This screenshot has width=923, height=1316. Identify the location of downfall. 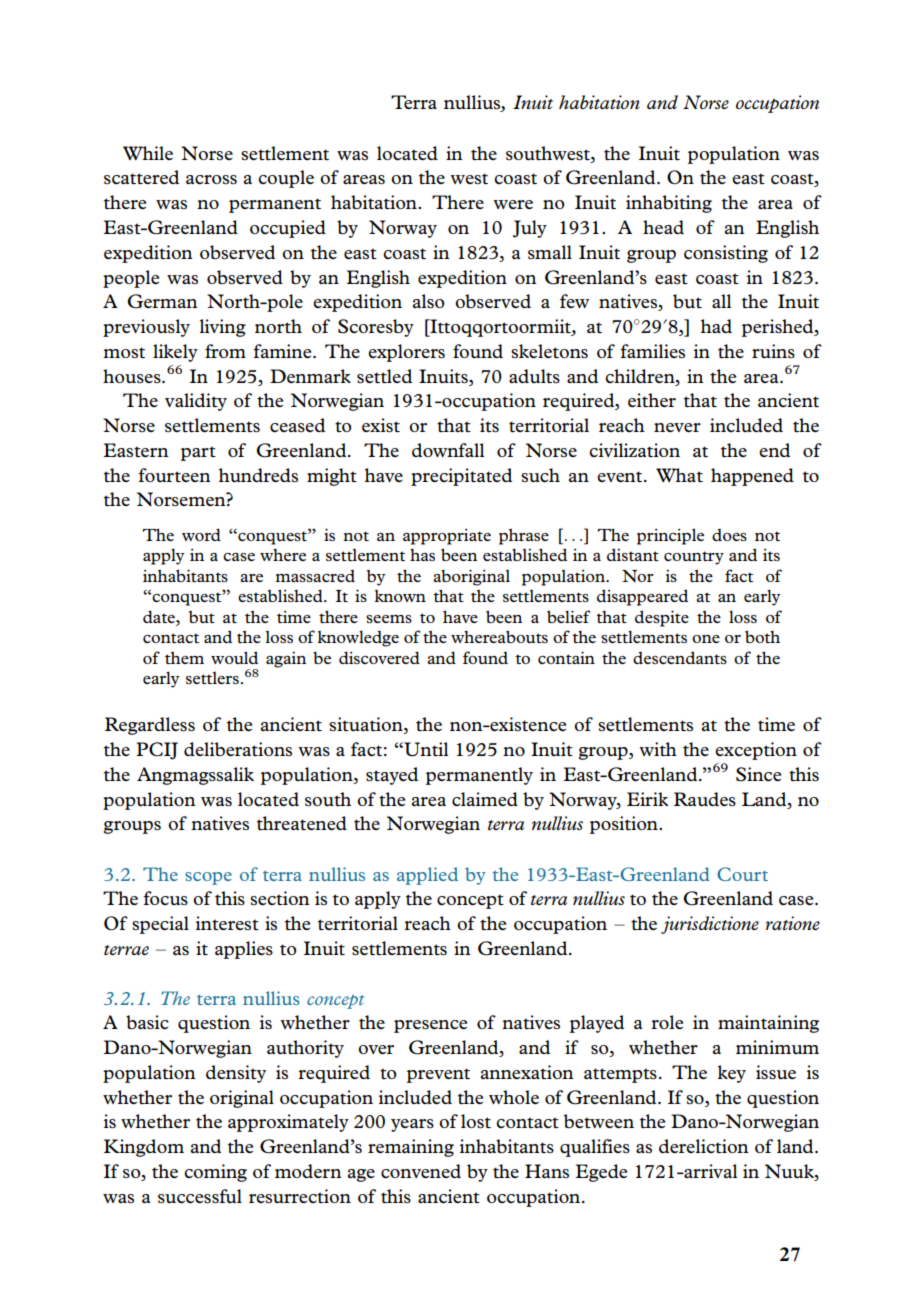
(448, 450).
